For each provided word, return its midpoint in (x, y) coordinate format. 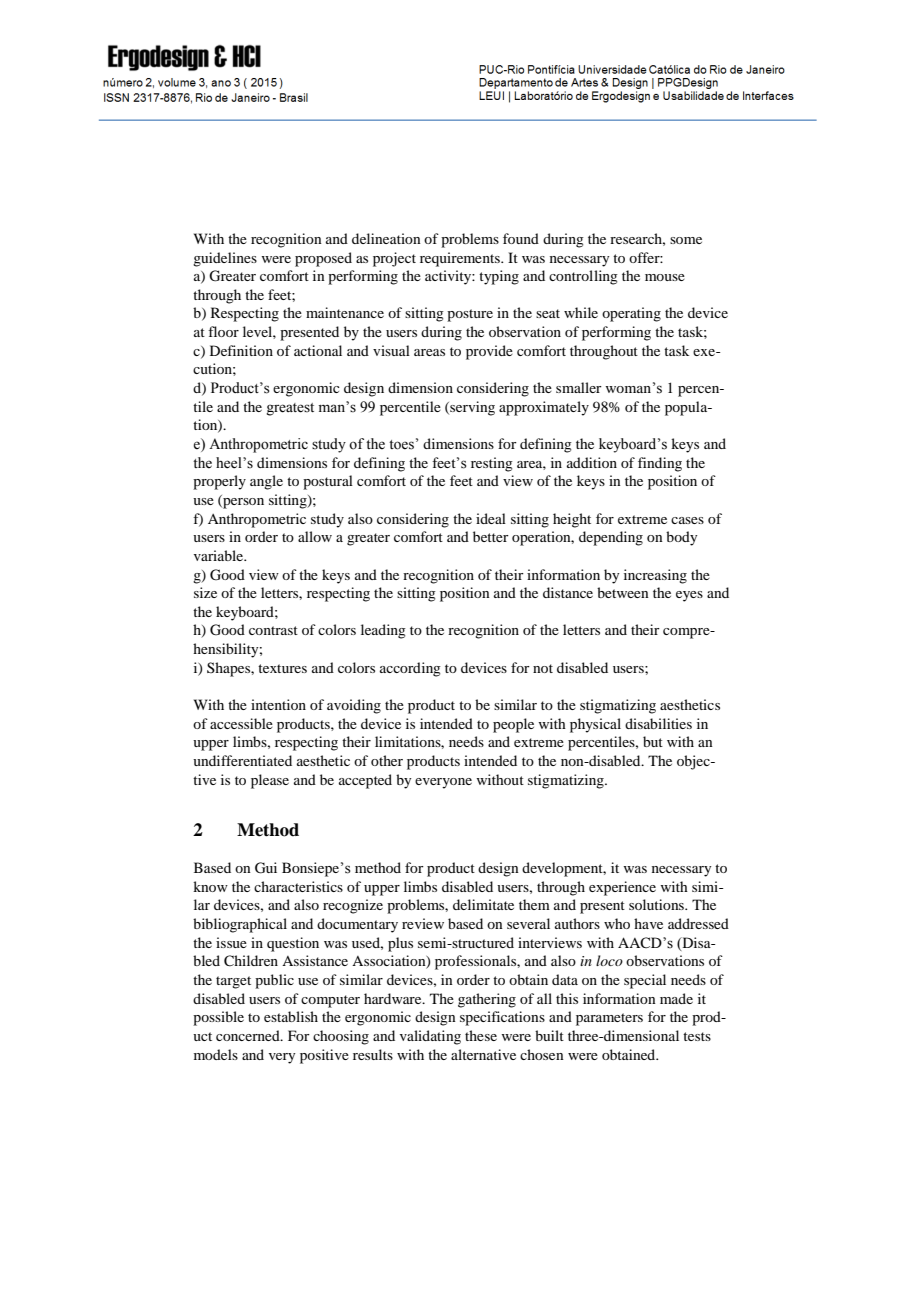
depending (611, 538)
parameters (609, 1019)
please (270, 781)
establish (291, 1016)
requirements (461, 259)
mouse (665, 277)
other (387, 760)
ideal (491, 518)
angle (266, 482)
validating (430, 1037)
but (653, 741)
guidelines (225, 259)
